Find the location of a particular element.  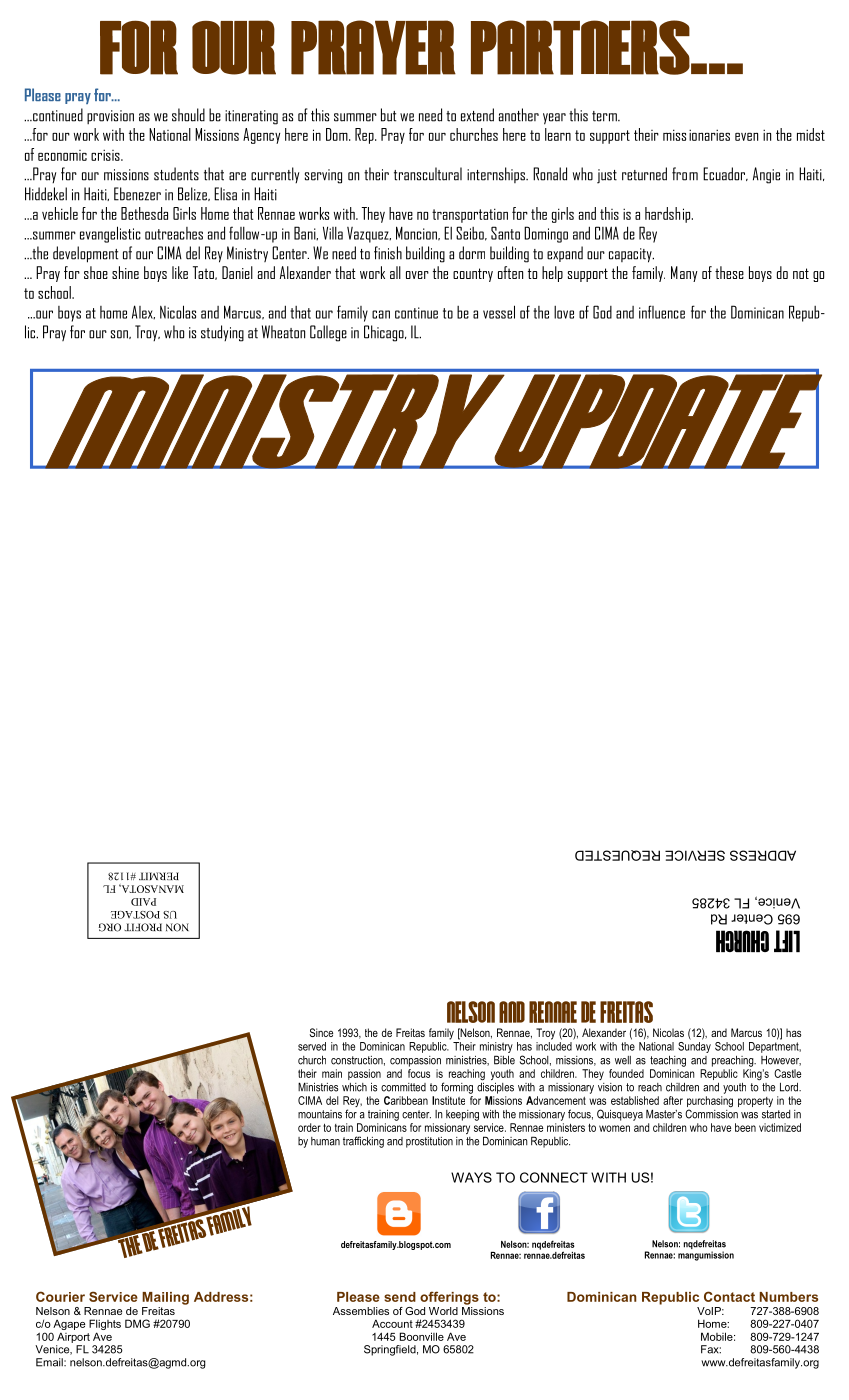

Mailing is located at coordinates (165, 1298).
